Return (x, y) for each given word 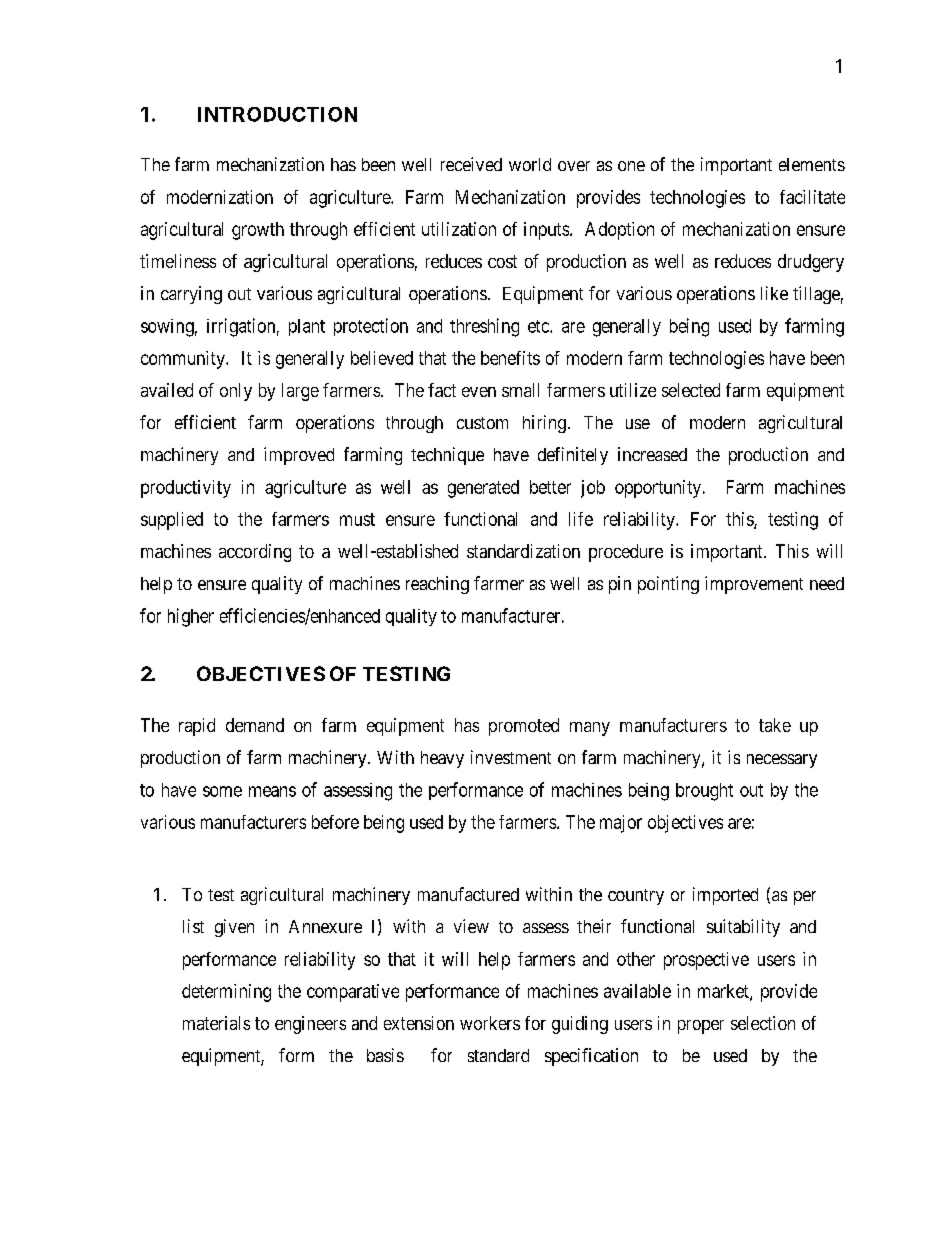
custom (482, 423)
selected (691, 390)
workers (490, 1023)
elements (812, 164)
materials (216, 1023)
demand (255, 725)
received (471, 164)
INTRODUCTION (277, 114)
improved (299, 456)
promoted (524, 727)
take (775, 725)
